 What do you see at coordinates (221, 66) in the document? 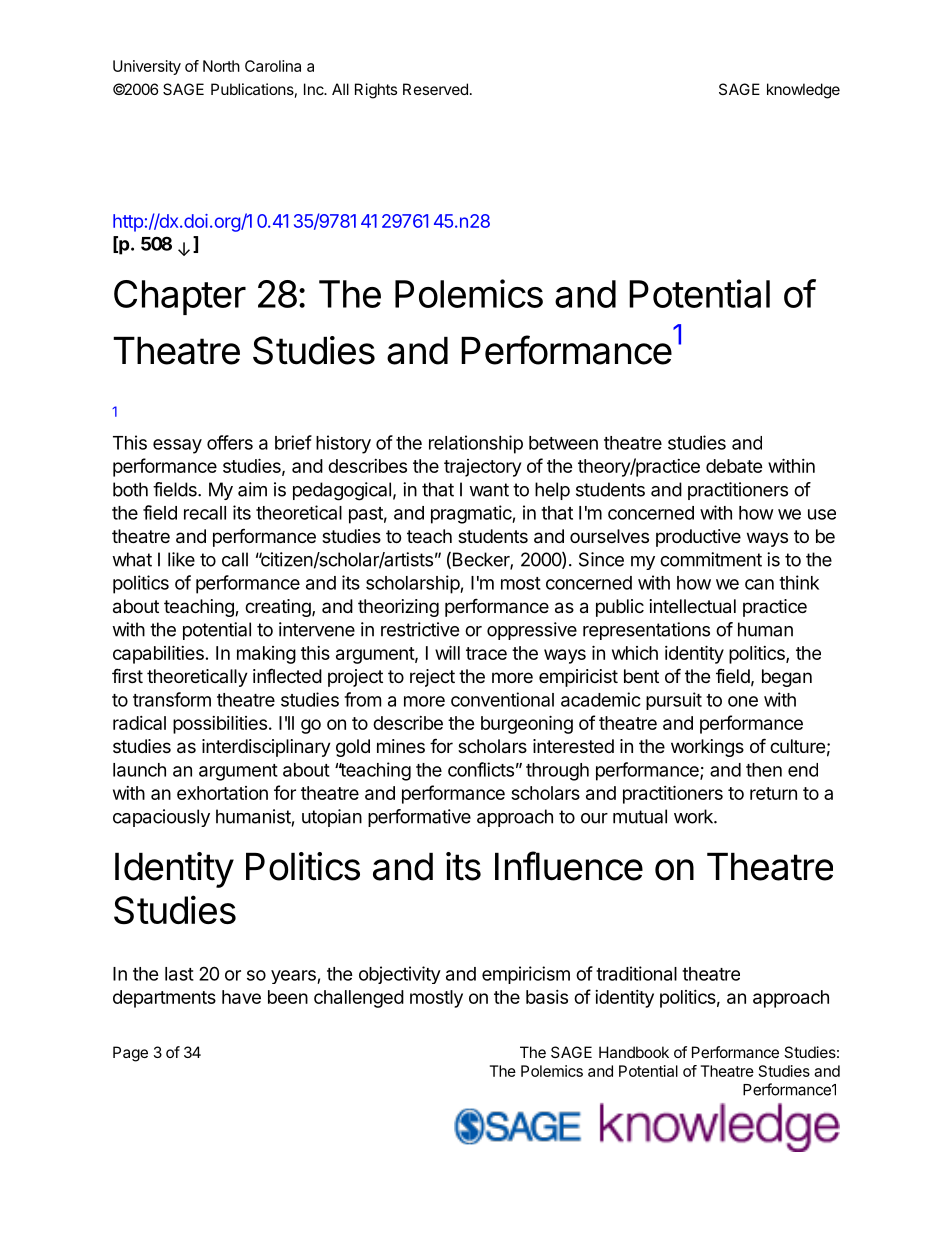
I see `North` at bounding box center [221, 66].
